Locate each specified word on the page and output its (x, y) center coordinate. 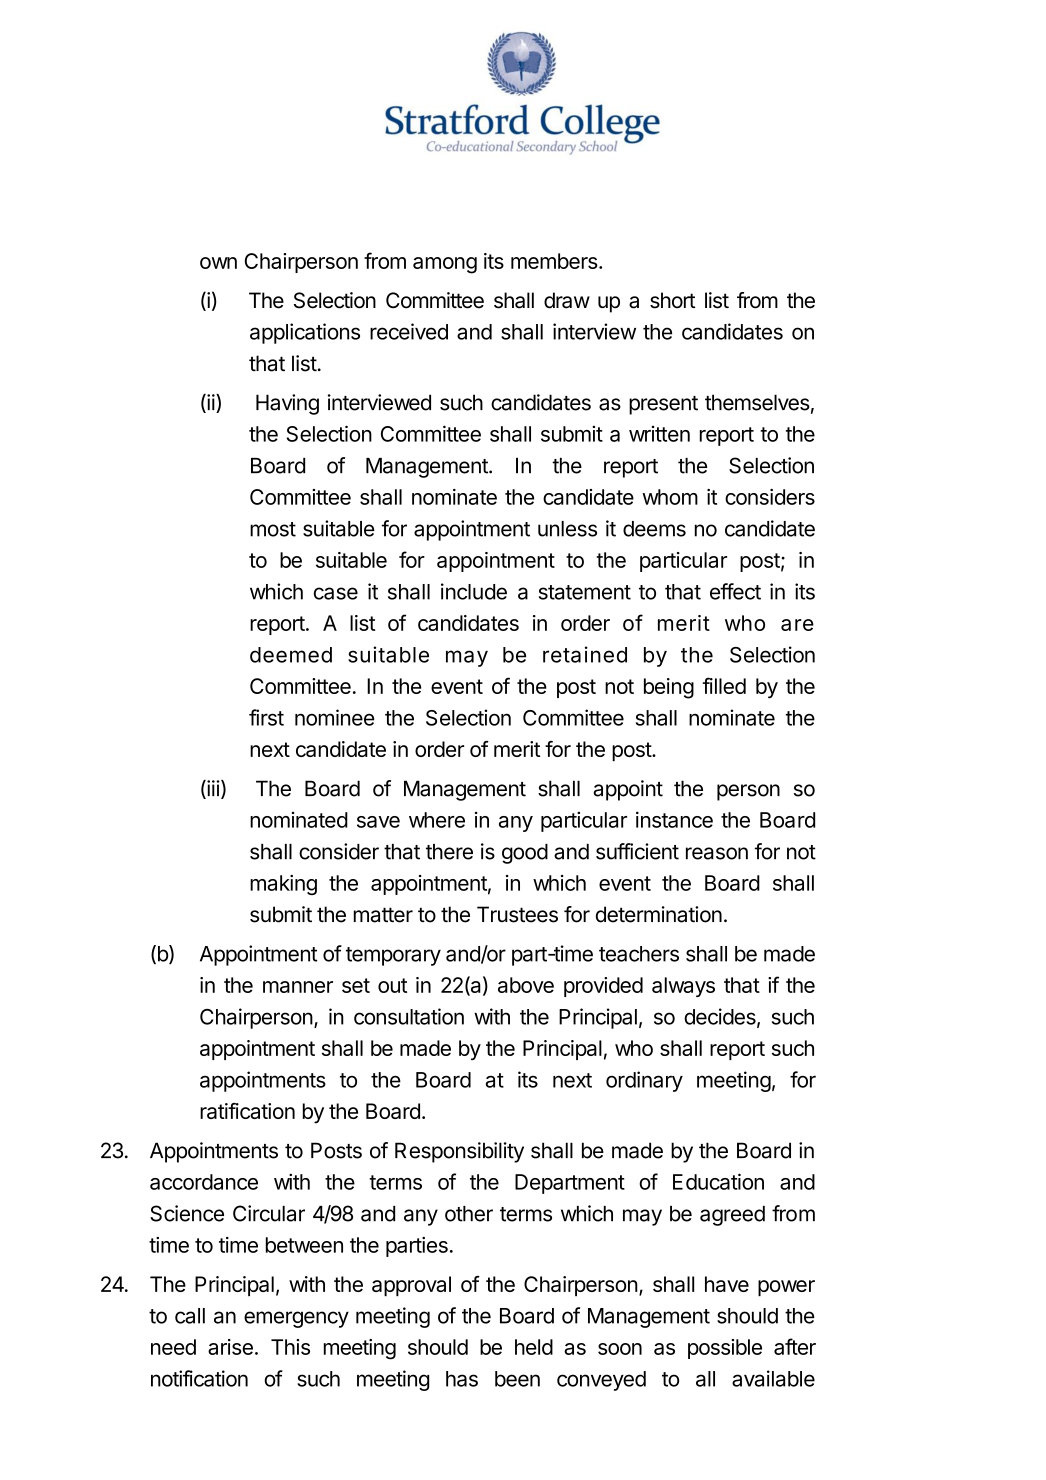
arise (230, 1347)
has (462, 1379)
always (683, 987)
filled (724, 685)
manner (298, 987)
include (474, 591)
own (218, 263)
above (526, 985)
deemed (291, 655)
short (672, 300)
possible (725, 1349)
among (445, 265)
